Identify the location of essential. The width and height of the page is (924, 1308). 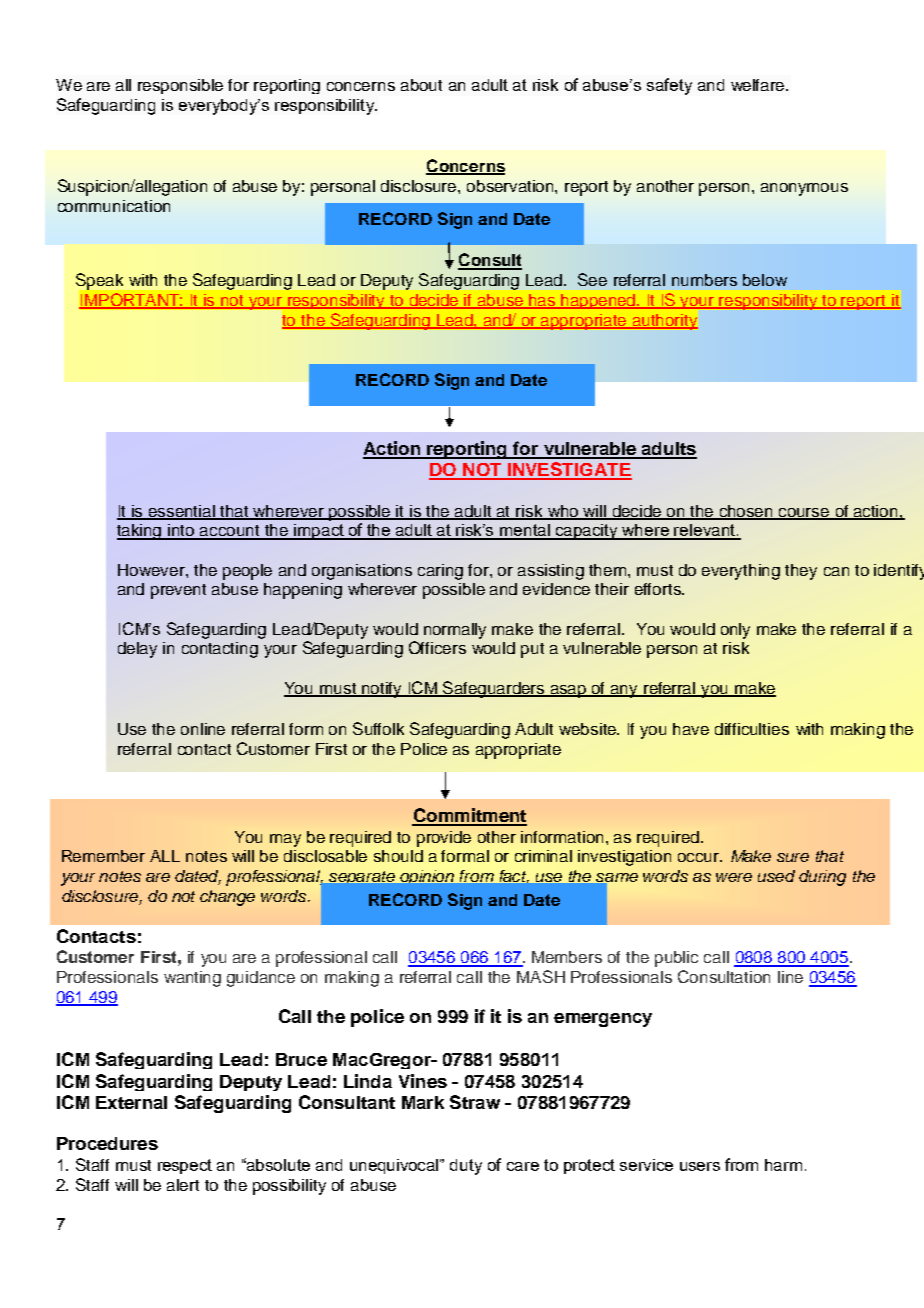
(182, 512).
